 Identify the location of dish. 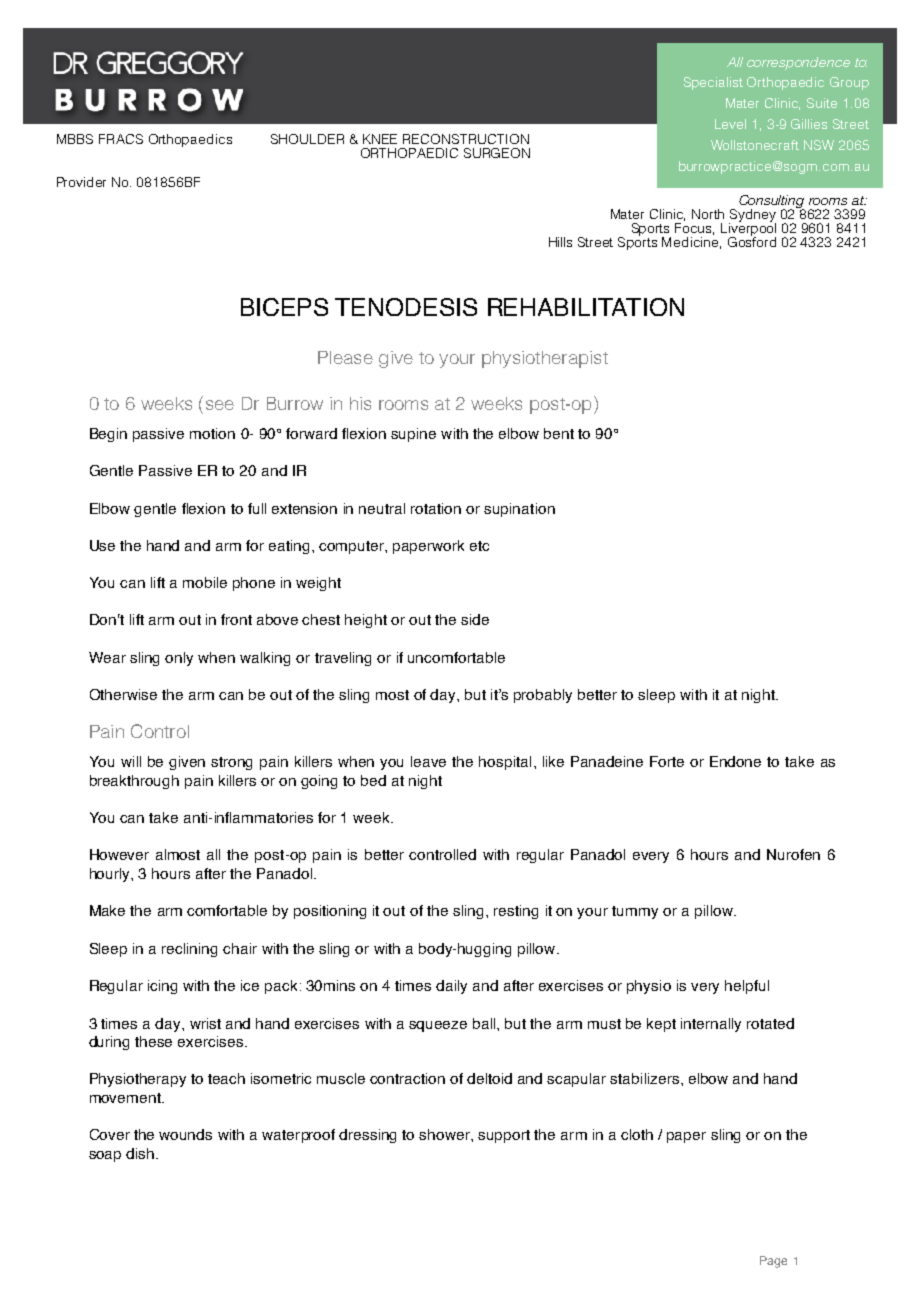
(141, 1153).
